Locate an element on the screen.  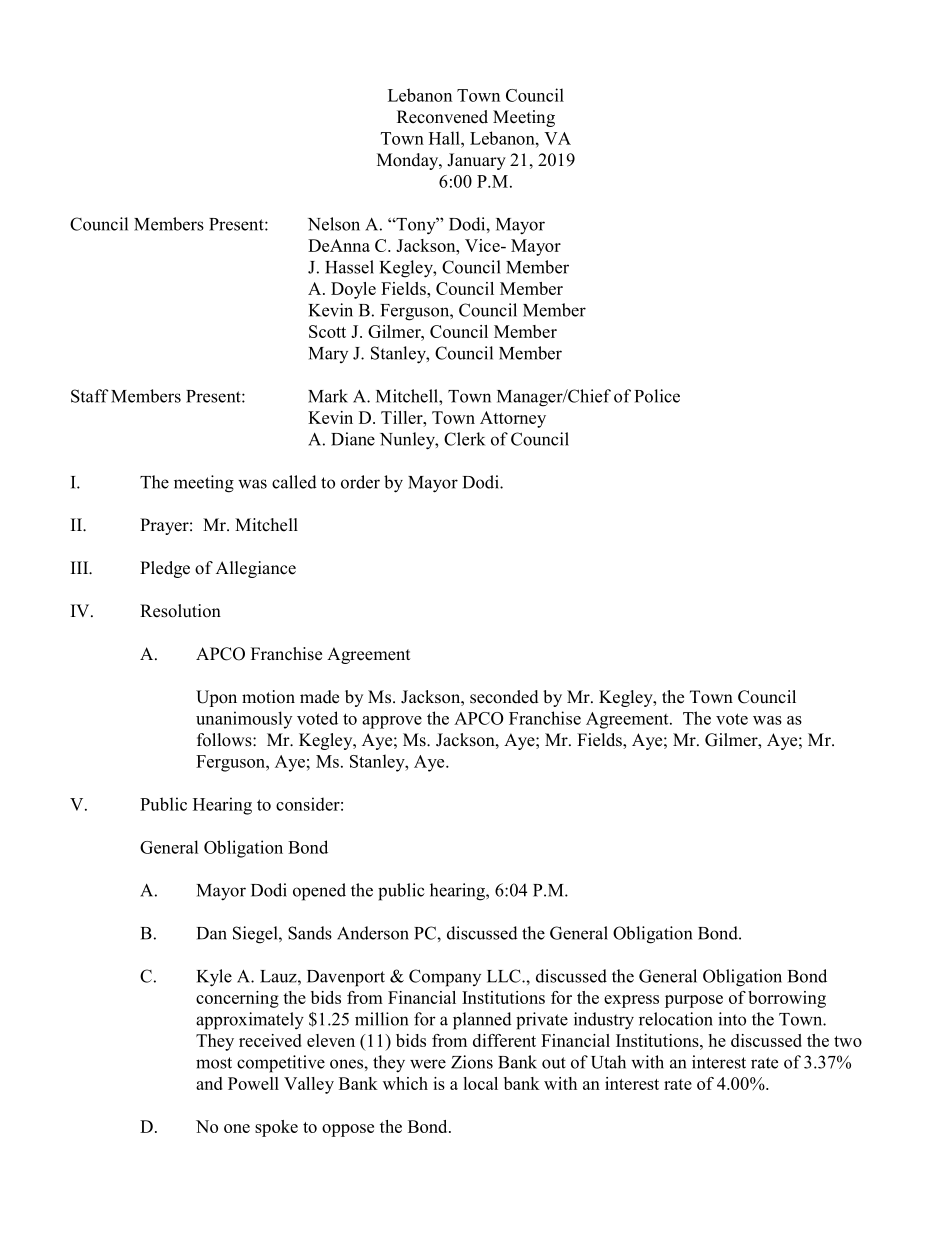
Nelson is located at coordinates (334, 224).
